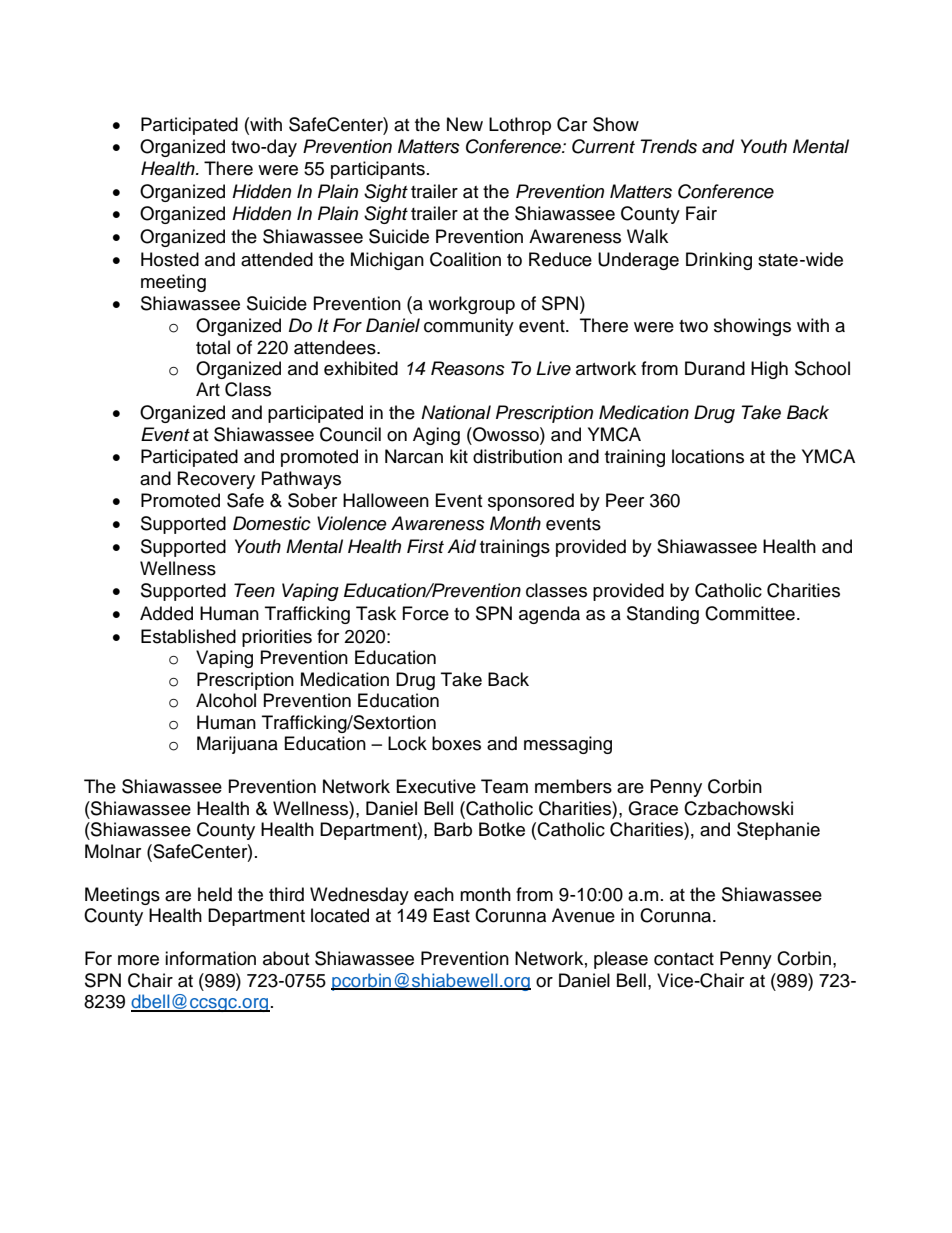 The height and width of the document is (1233, 952). Describe the element at coordinates (213, 347) in the document. I see `total` at that location.
